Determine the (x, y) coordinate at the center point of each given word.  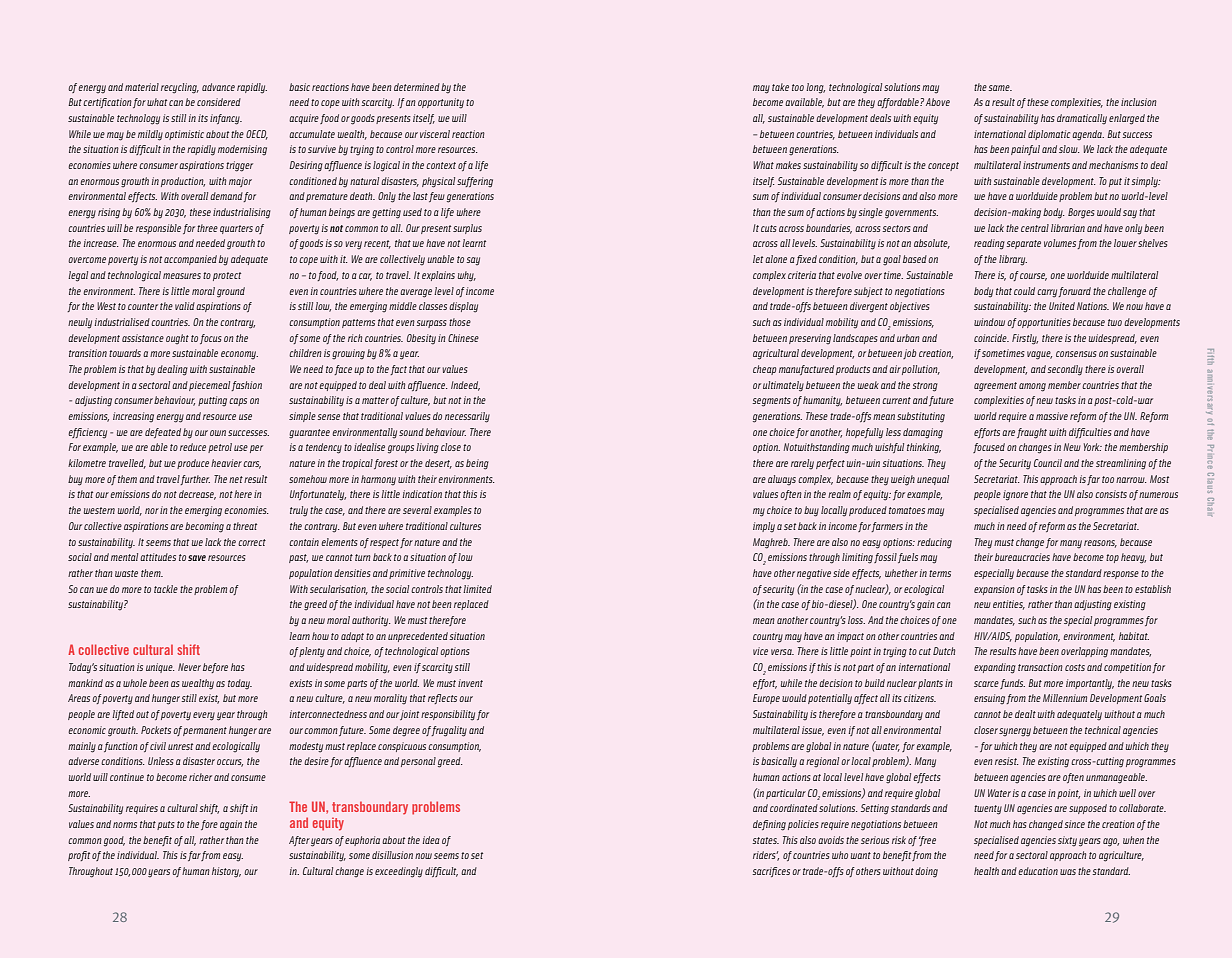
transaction (1040, 667)
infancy (226, 119)
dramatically (1082, 119)
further (195, 480)
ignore (1015, 495)
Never (189, 667)
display (463, 307)
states (765, 840)
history (226, 872)
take (780, 87)
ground (231, 292)
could (1024, 291)
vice (760, 651)
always (782, 480)
